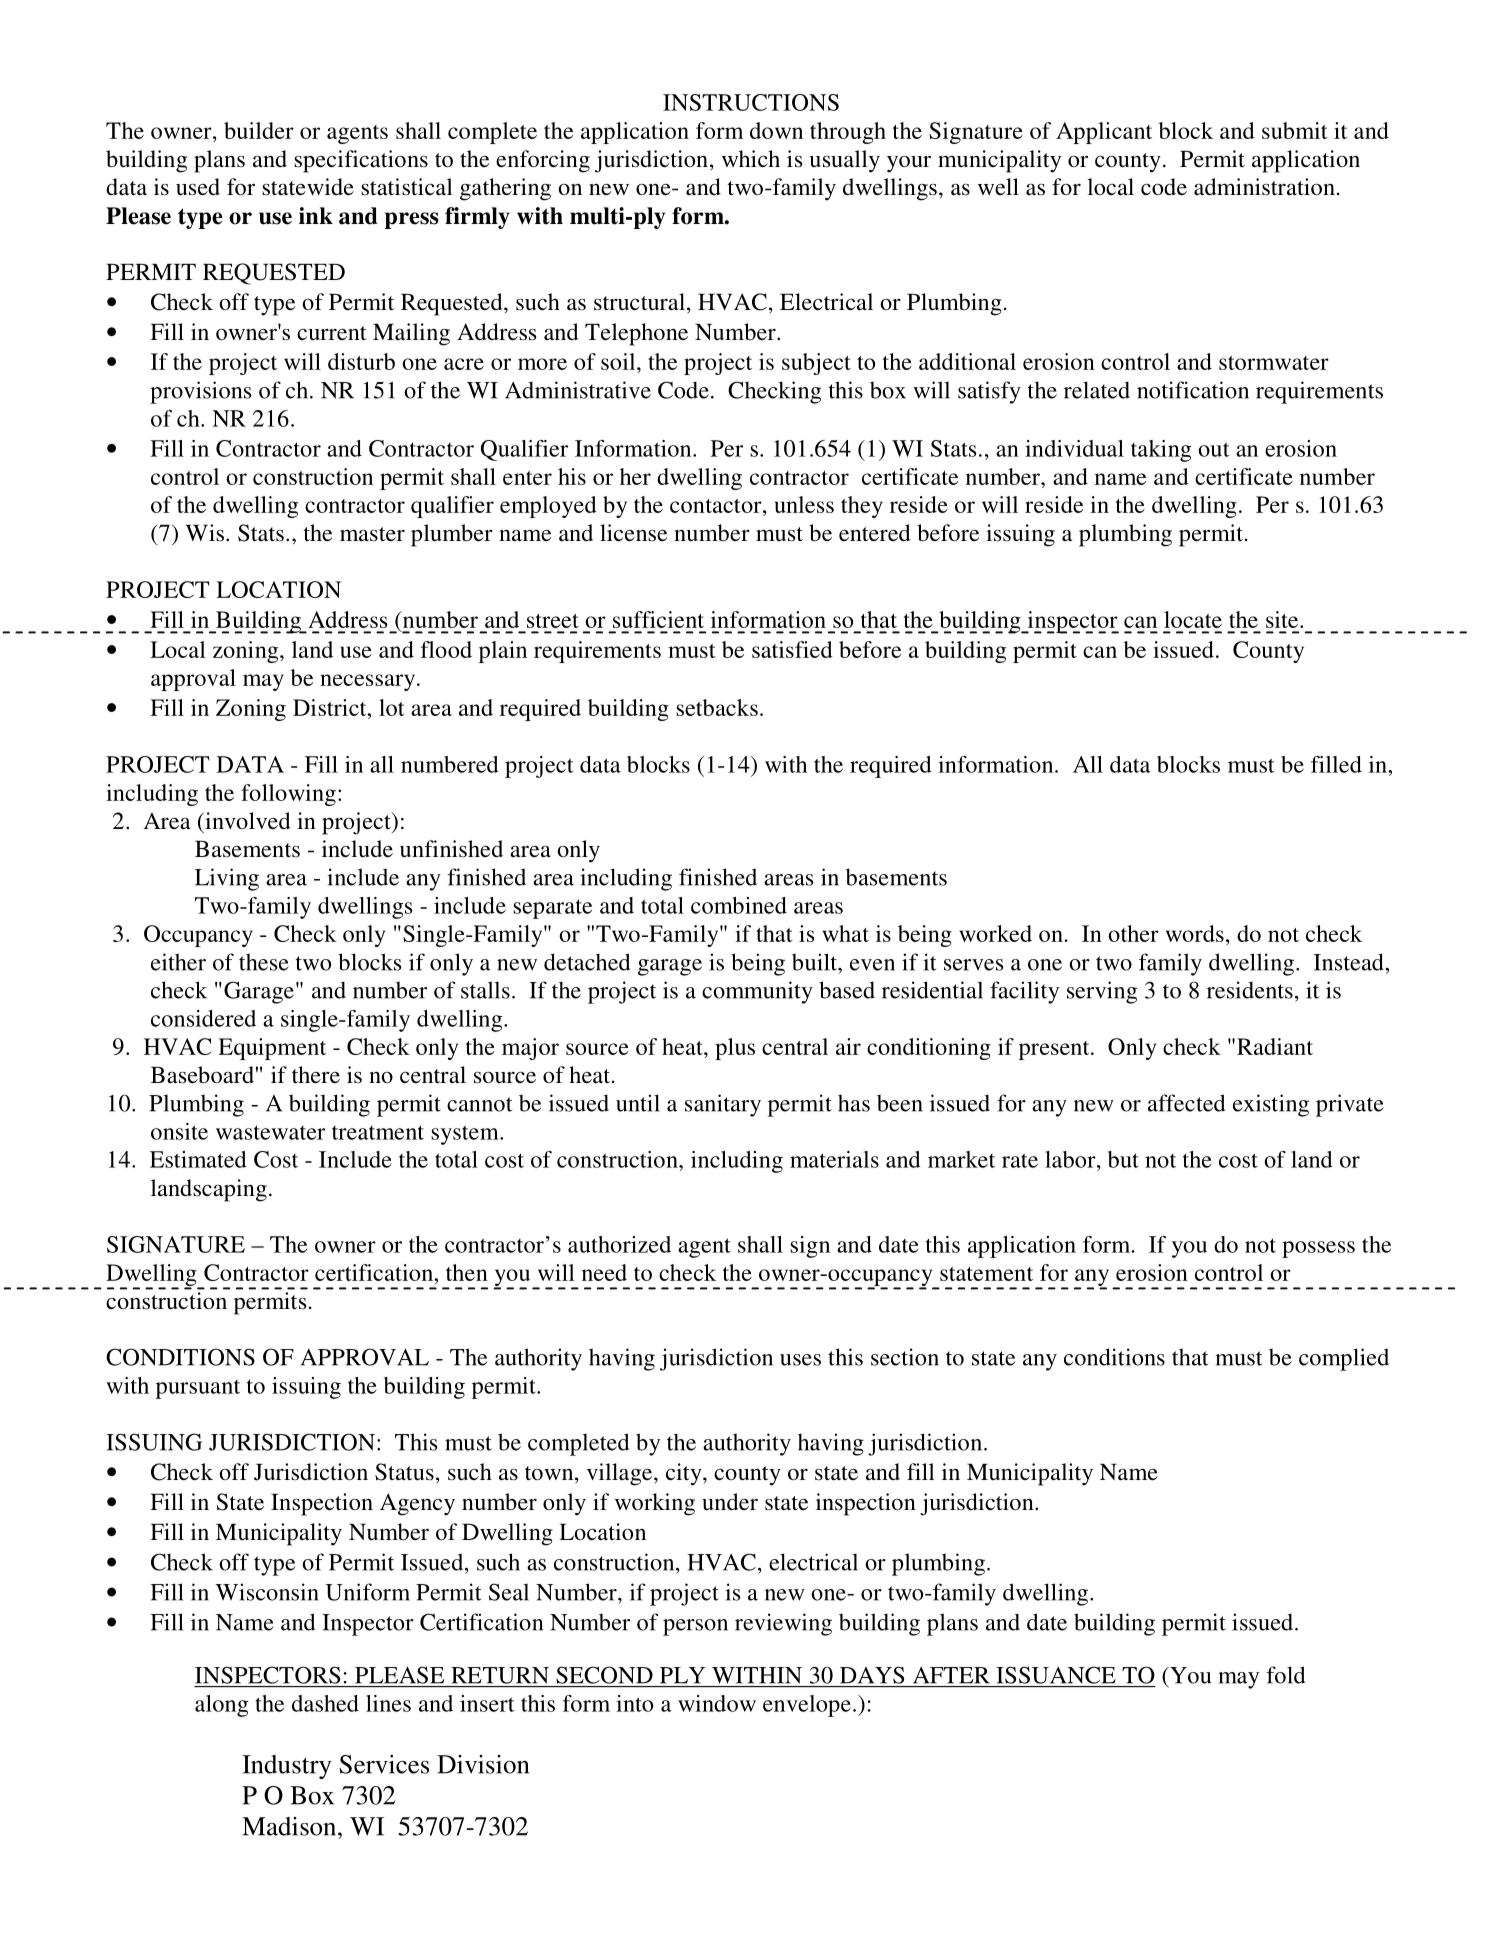 The width and height of the image is (1503, 1945). What do you see at coordinates (286, 1767) in the image?
I see `Industry` at bounding box center [286, 1767].
